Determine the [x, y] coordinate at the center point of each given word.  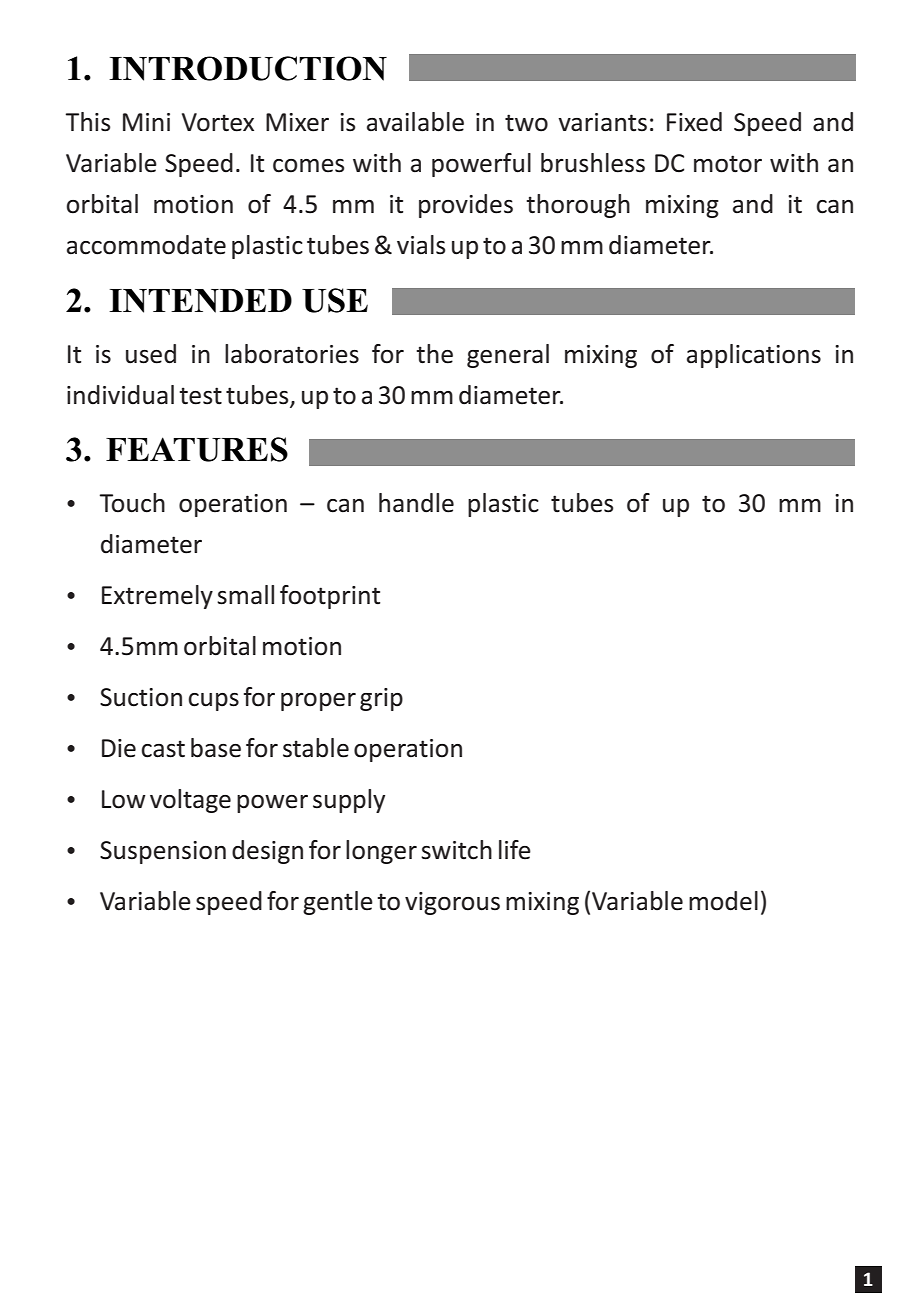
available [415, 122]
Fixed [694, 122]
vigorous [452, 903]
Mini [146, 122]
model [723, 901]
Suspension [163, 852]
